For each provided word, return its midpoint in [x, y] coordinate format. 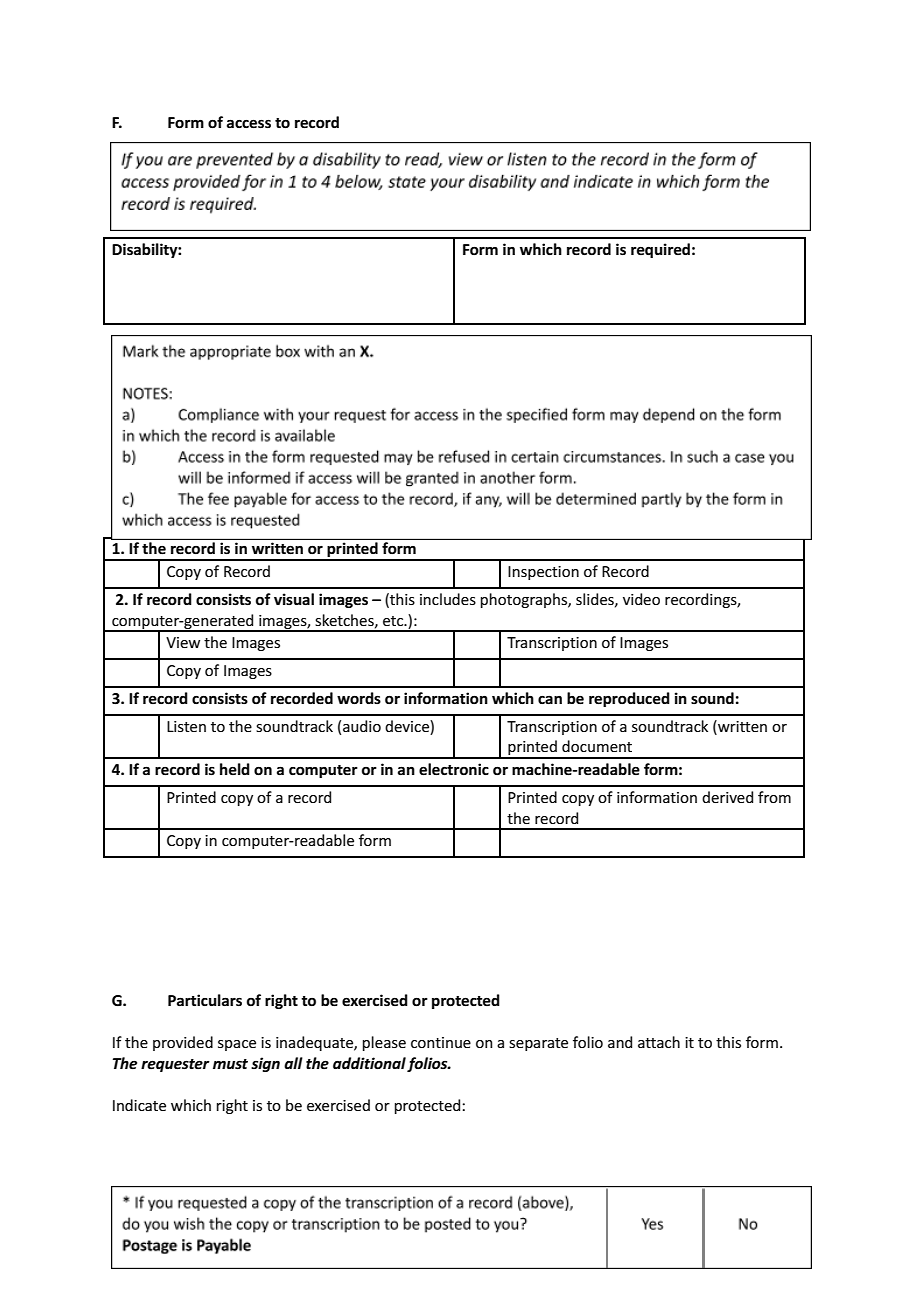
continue [441, 1042]
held [235, 769]
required [660, 250]
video [641, 599]
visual [294, 599]
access [249, 123]
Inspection [543, 573]
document [597, 746]
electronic [454, 769]
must [230, 1064]
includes [448, 599]
